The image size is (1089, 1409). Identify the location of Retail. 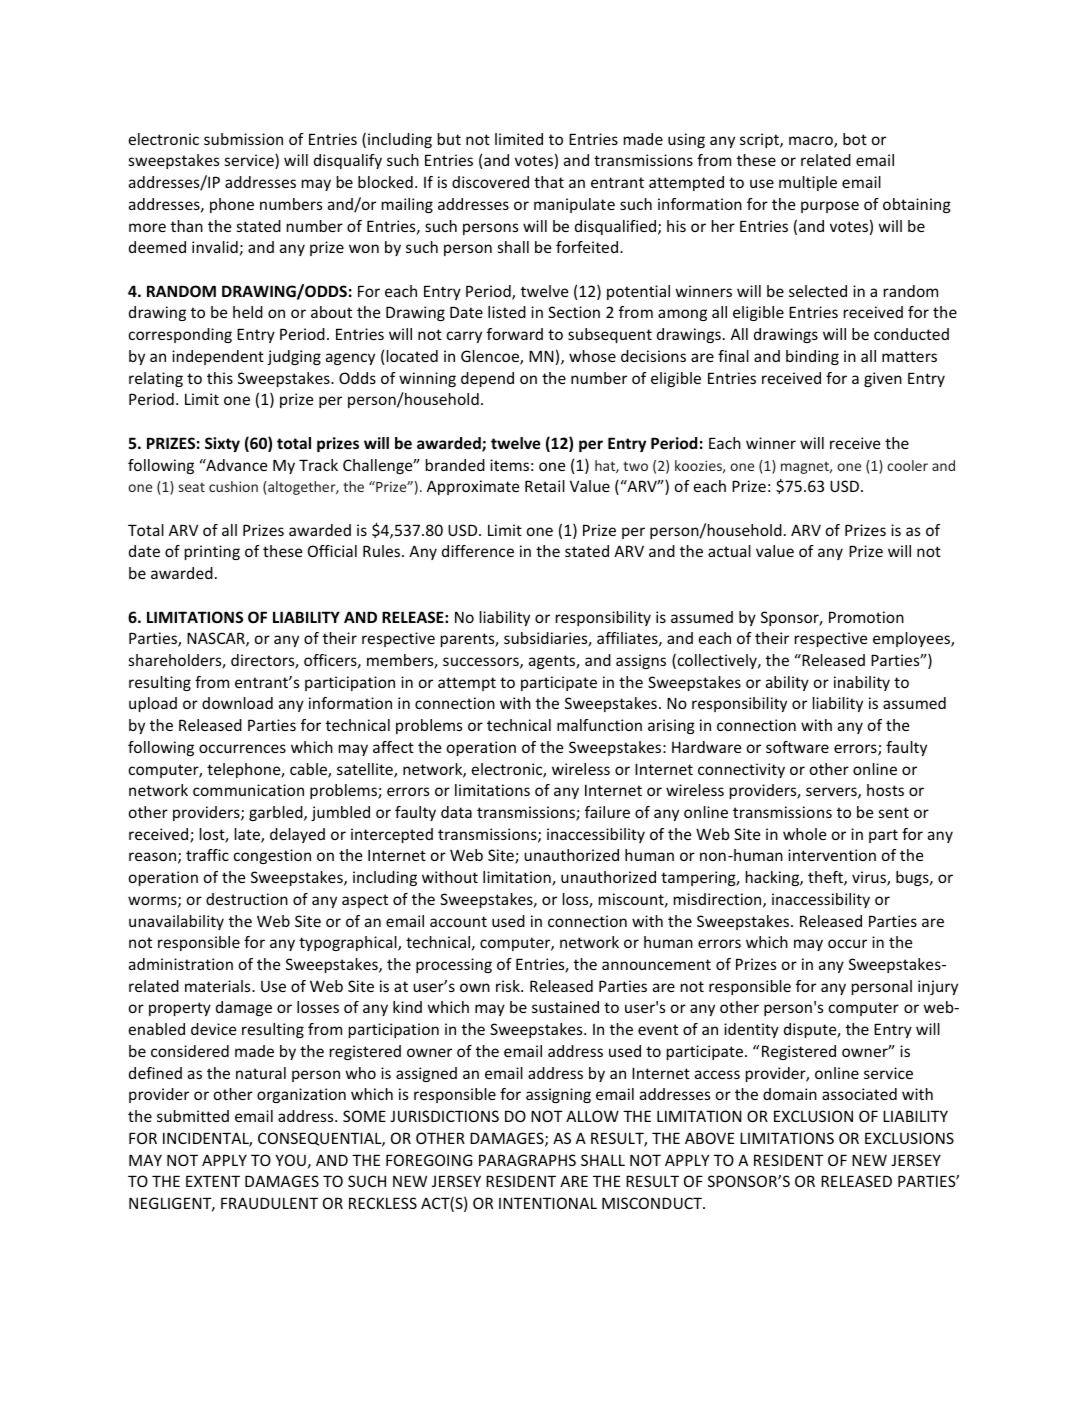
(545, 486).
